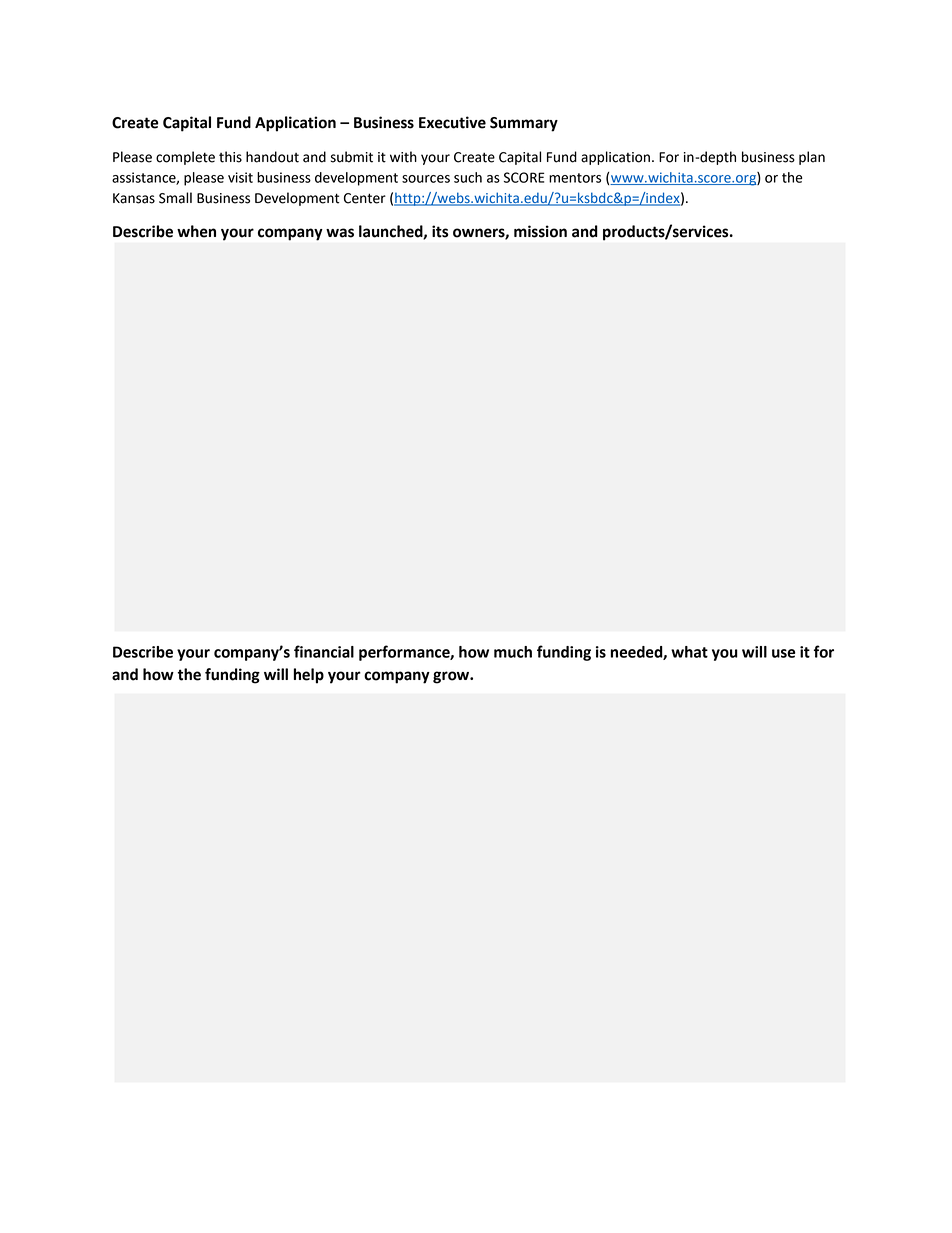 Image resolution: width=952 pixels, height=1233 pixels. I want to click on help, so click(309, 676).
